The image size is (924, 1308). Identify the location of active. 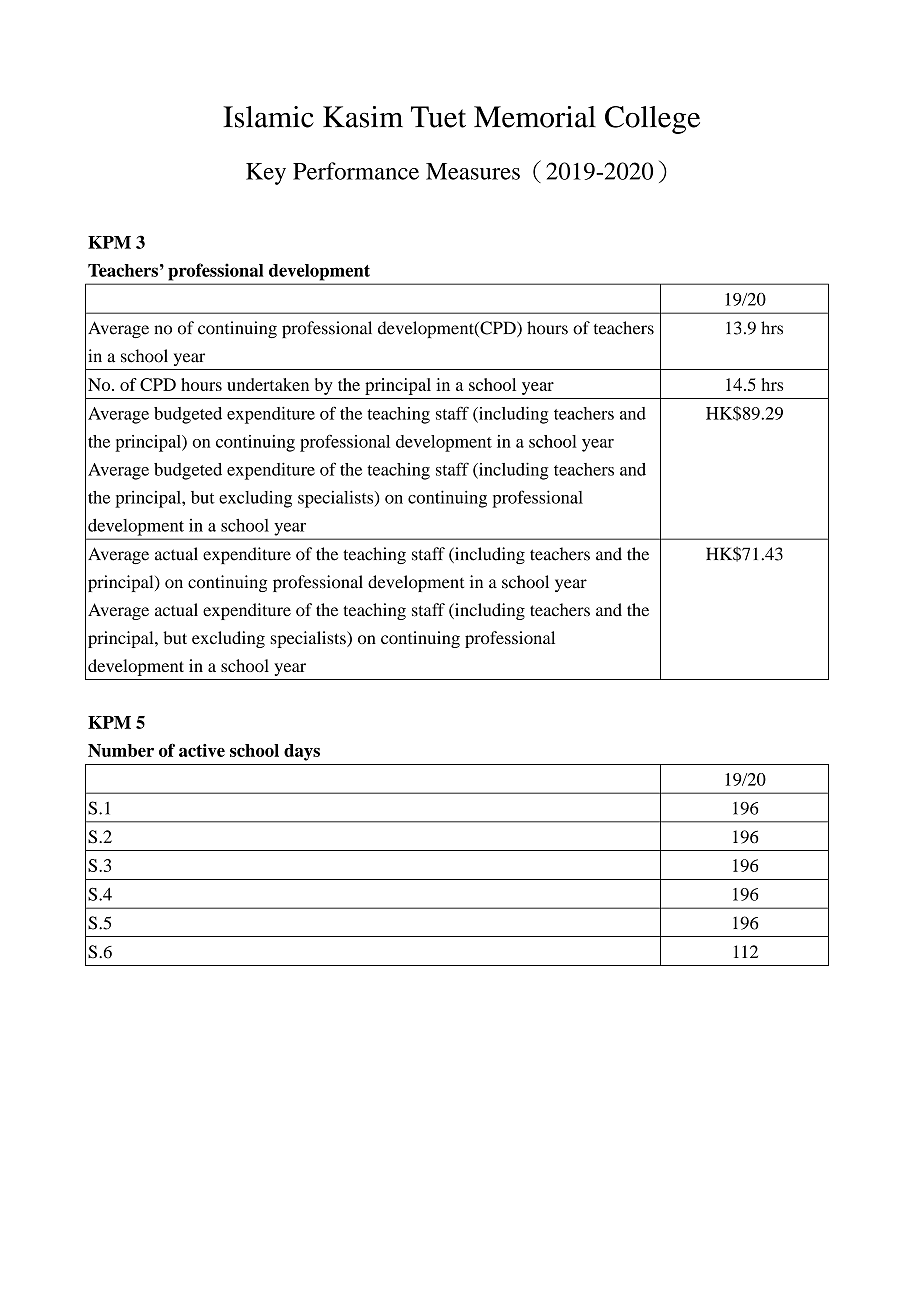
(202, 750).
